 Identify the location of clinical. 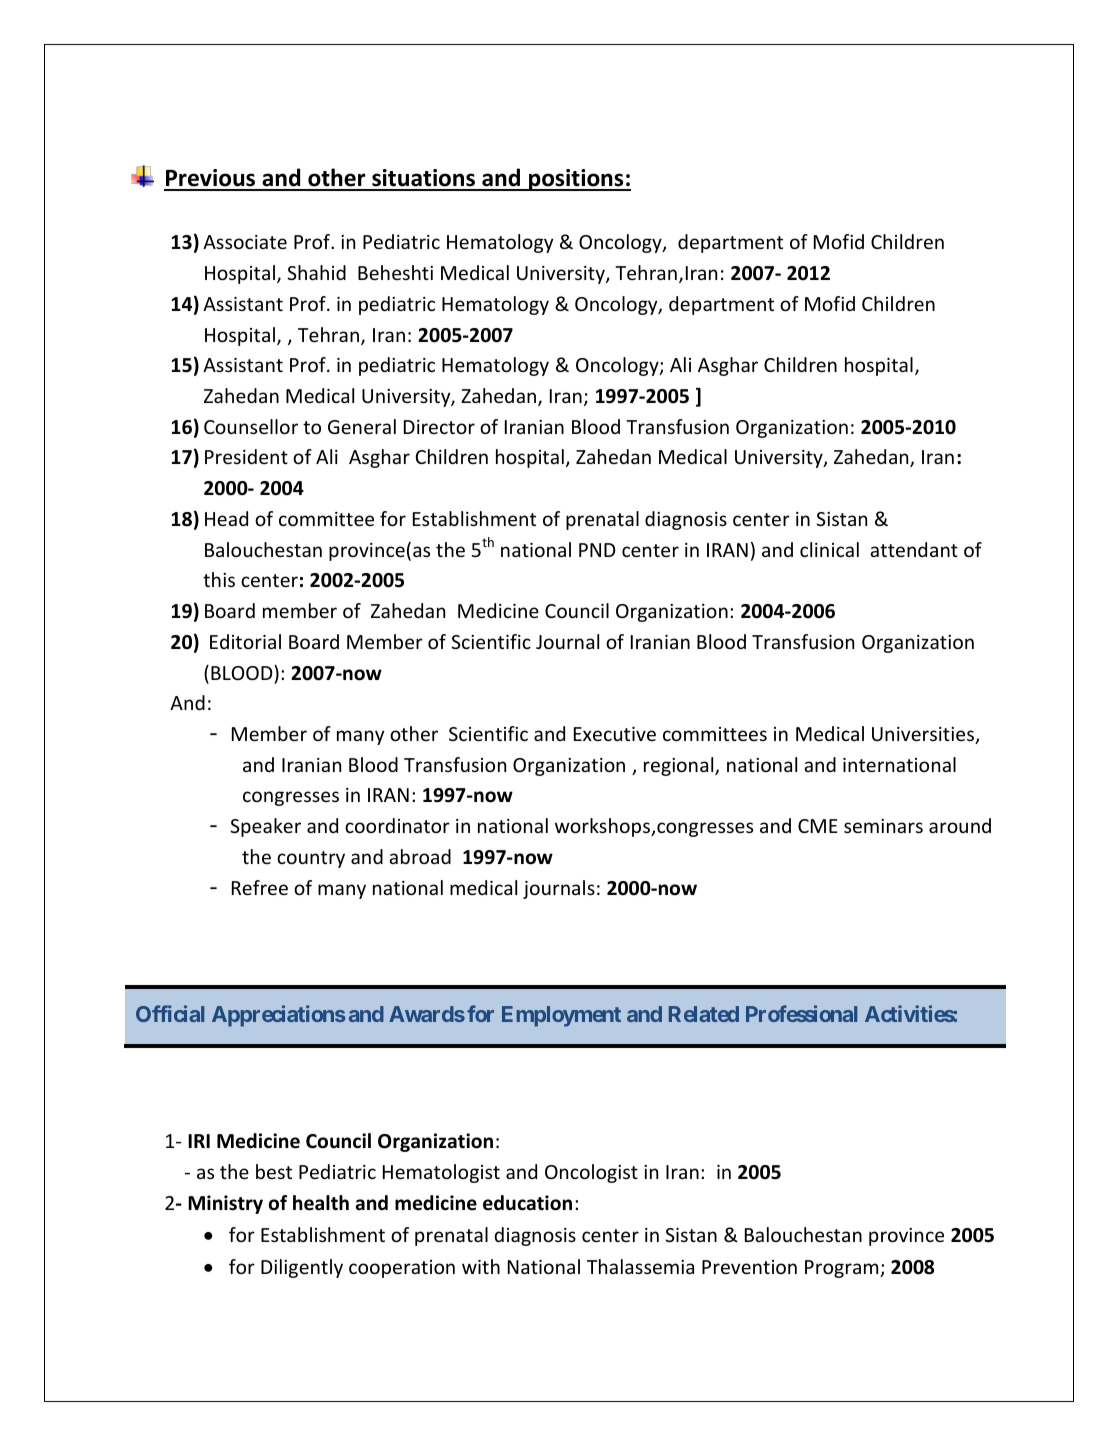
(829, 549).
